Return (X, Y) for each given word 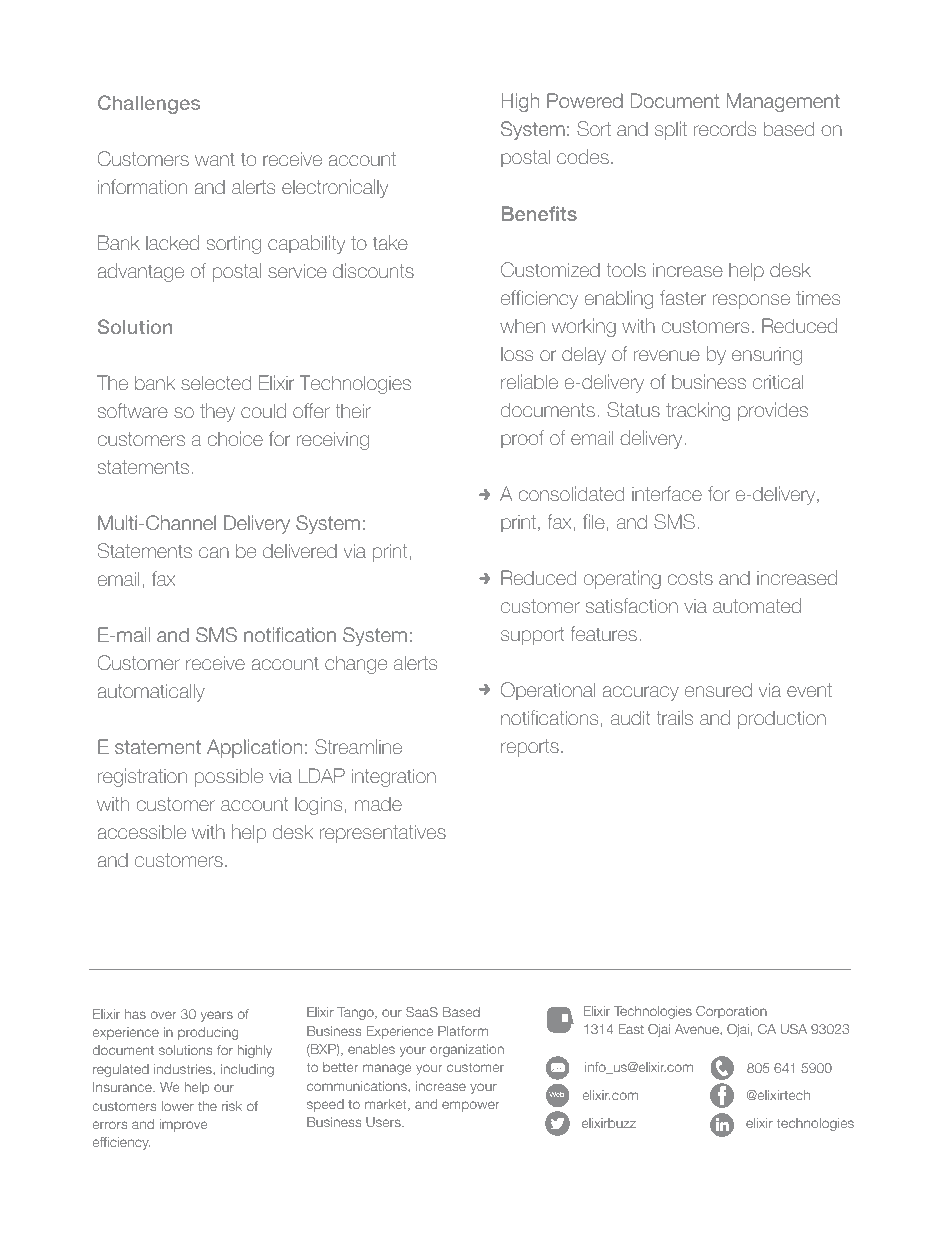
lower (178, 1106)
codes (583, 156)
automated (757, 605)
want (215, 159)
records (725, 128)
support (533, 636)
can (214, 552)
